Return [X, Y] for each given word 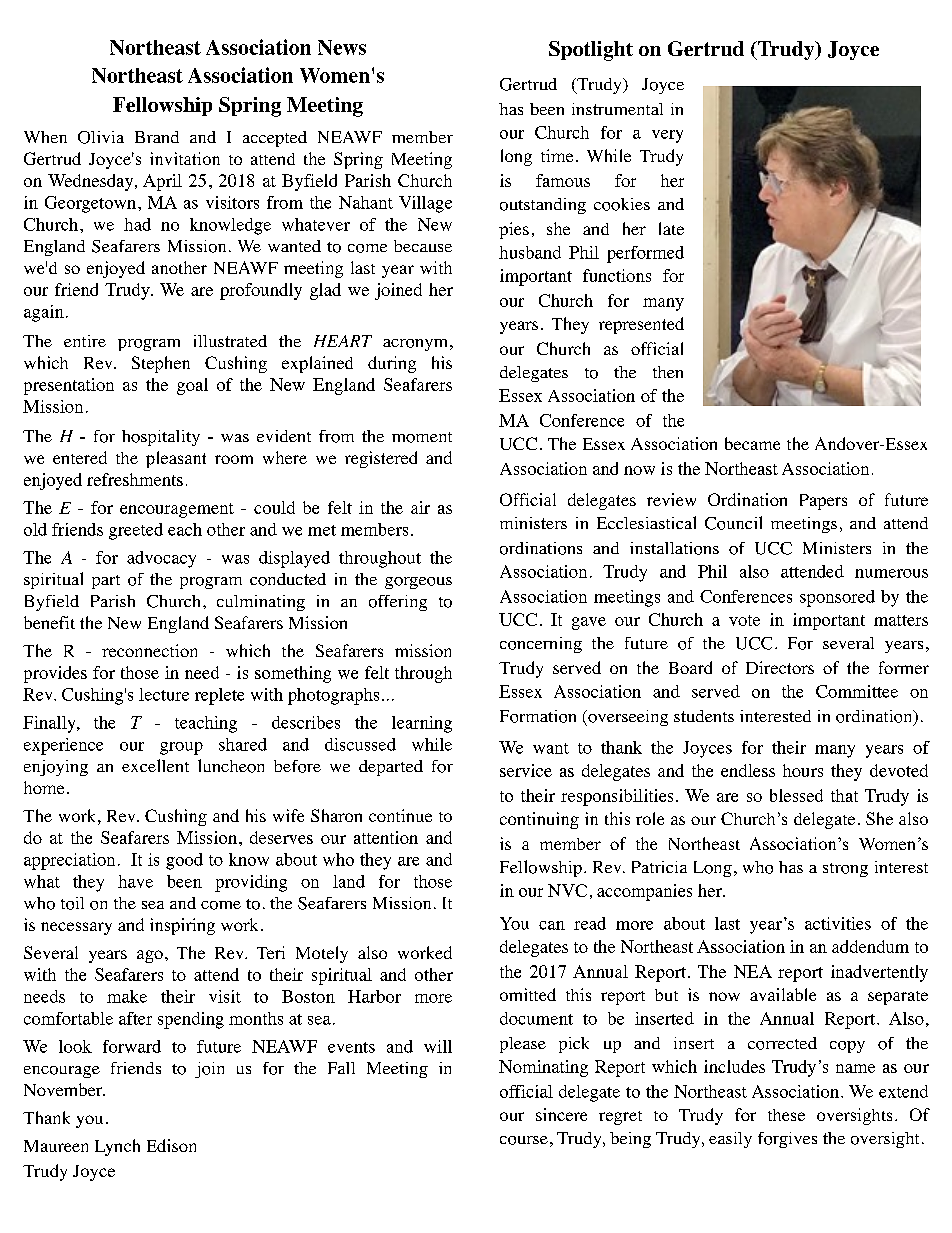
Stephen [161, 364]
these [786, 1115]
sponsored [837, 598]
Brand [157, 137]
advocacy [161, 559]
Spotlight [591, 51]
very [667, 136]
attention [386, 837]
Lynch [117, 1147]
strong [845, 870]
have [135, 881]
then [668, 372]
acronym [415, 345]
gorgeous [418, 583]
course [524, 1140]
